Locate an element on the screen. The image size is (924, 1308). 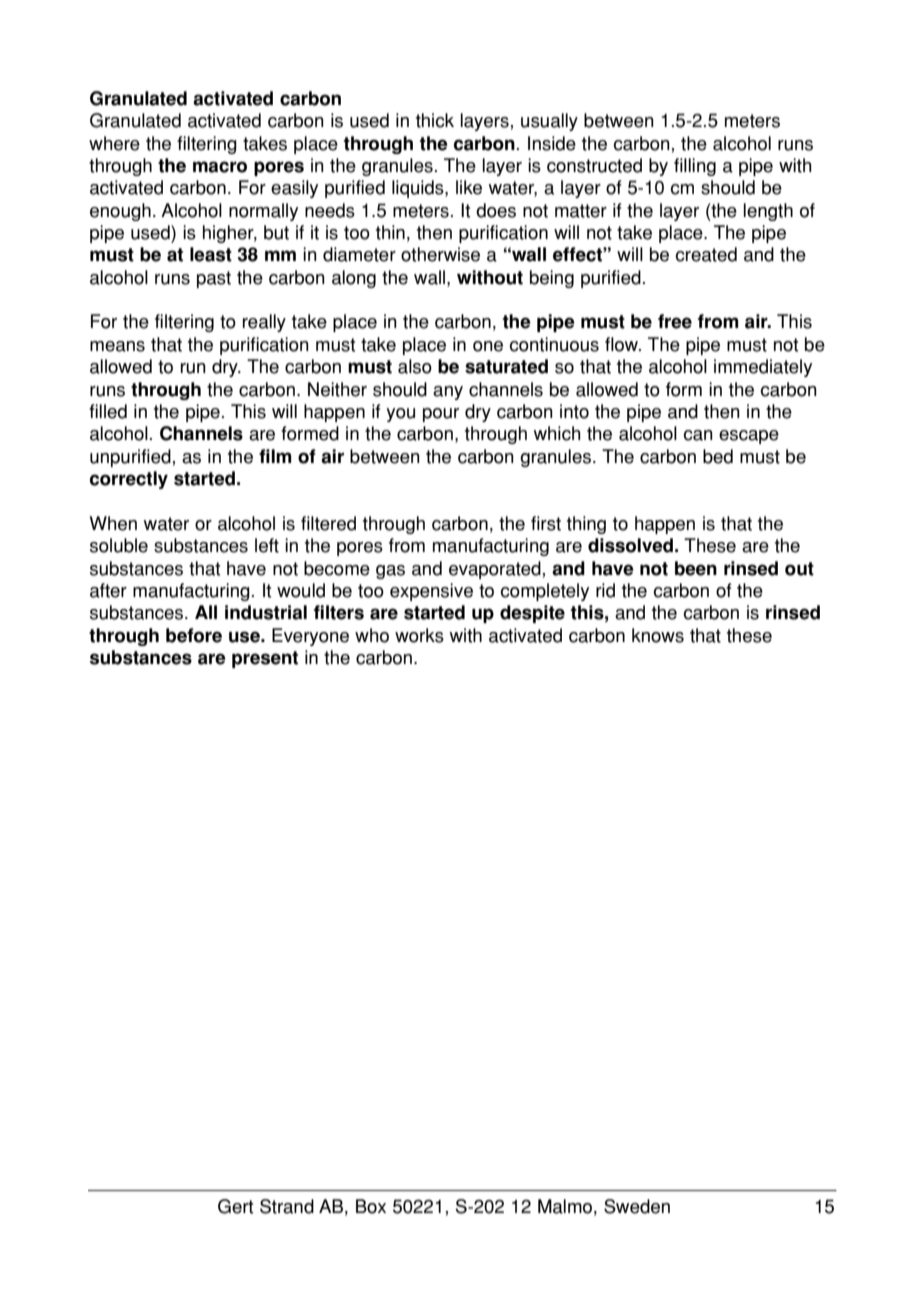
Box is located at coordinates (371, 1206).
